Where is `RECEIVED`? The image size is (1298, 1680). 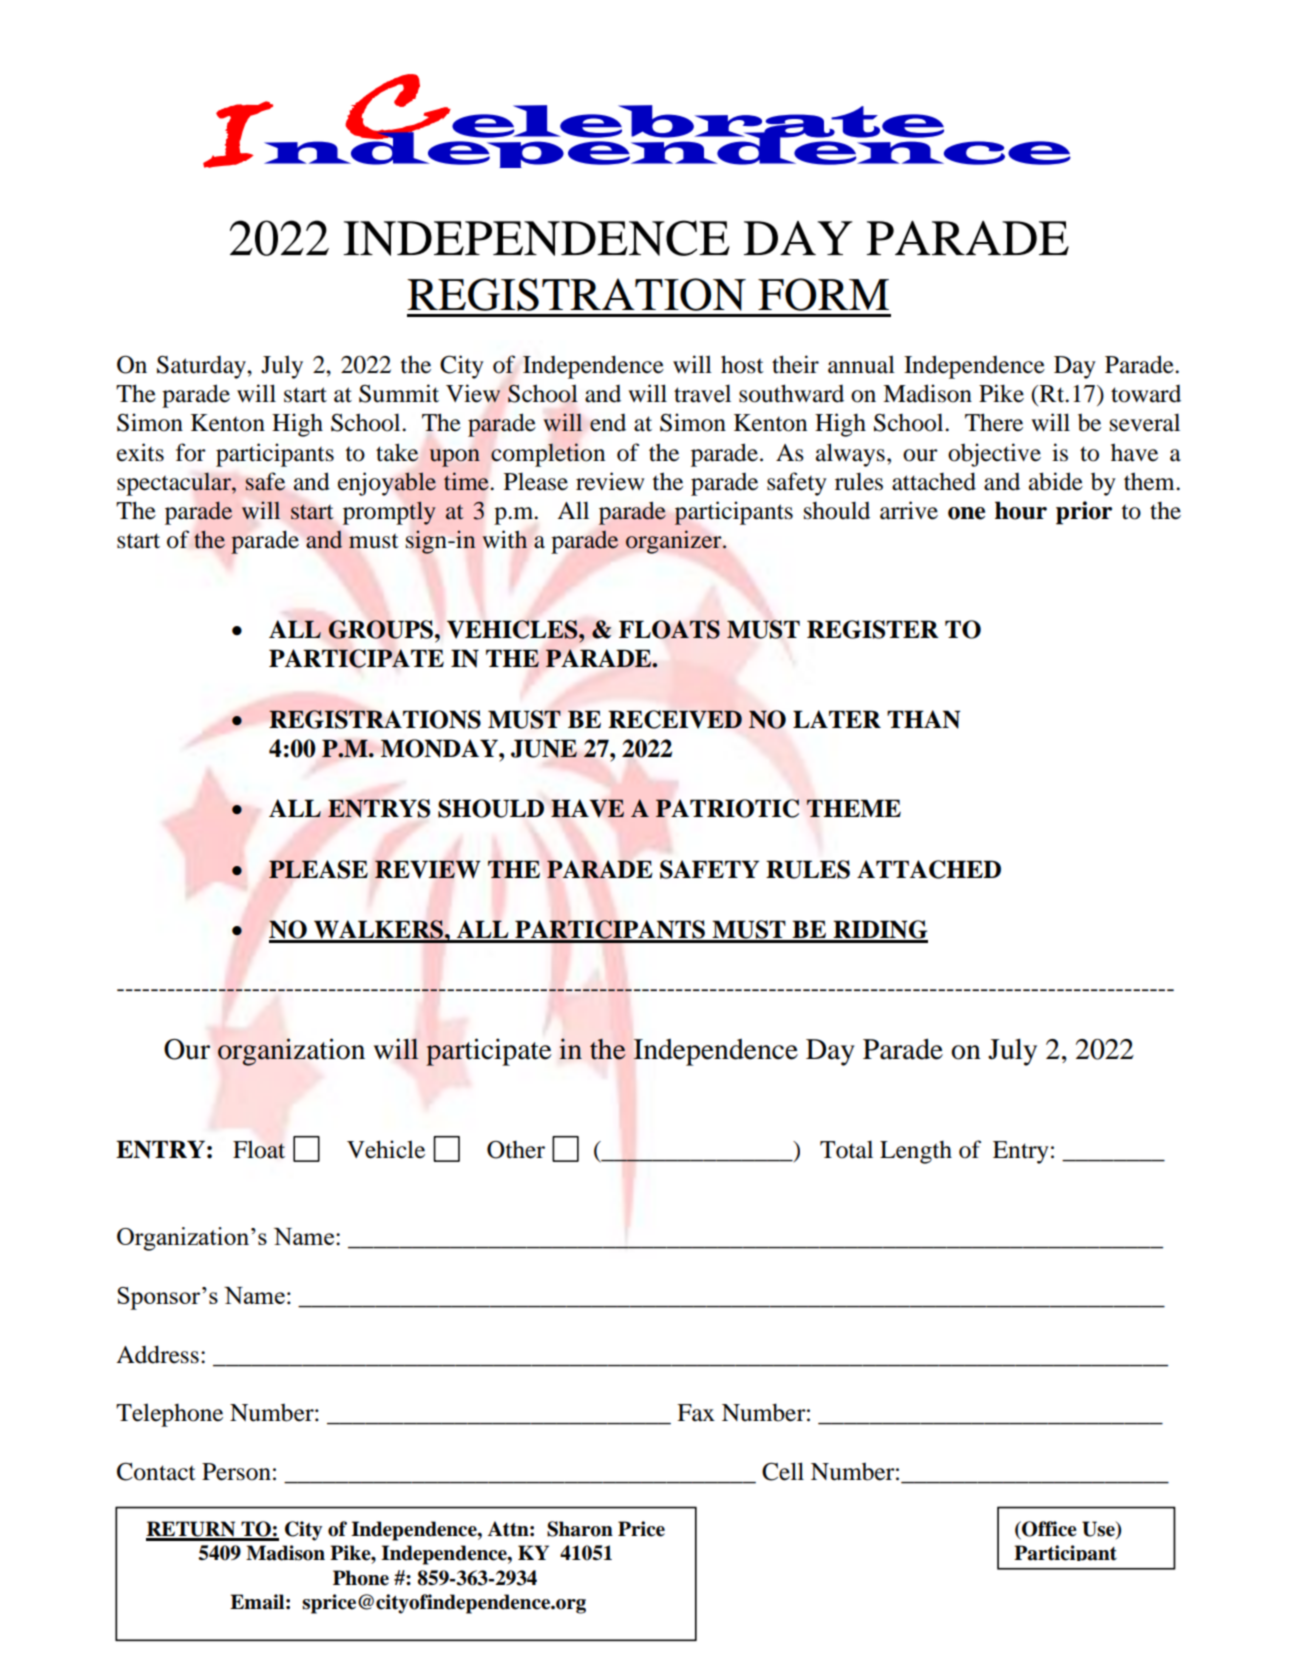
RECEIVED is located at coordinates (675, 719).
